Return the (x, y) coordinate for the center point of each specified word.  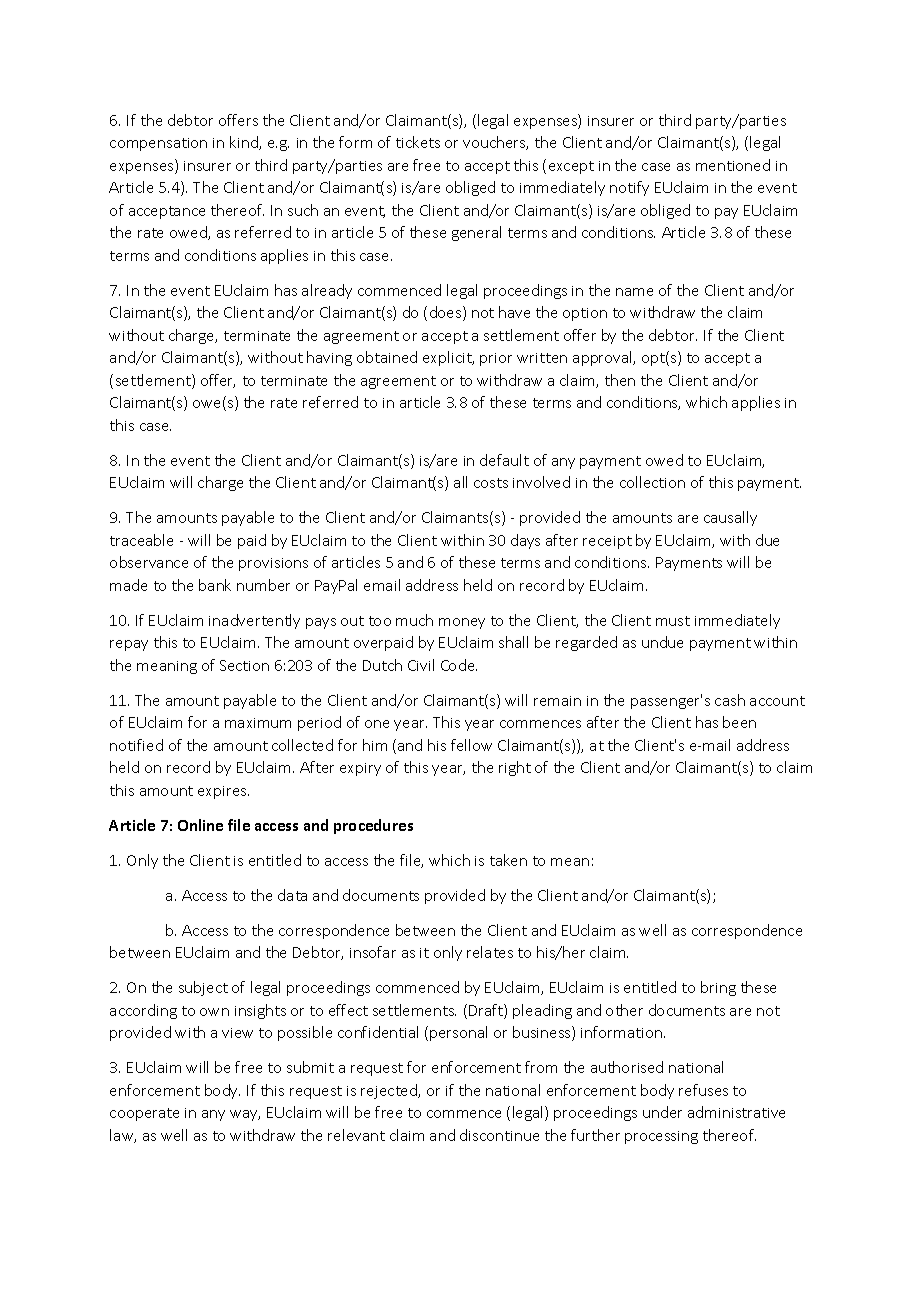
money (462, 623)
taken (508, 860)
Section (244, 665)
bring (718, 988)
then (620, 380)
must (673, 621)
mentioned (733, 165)
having (329, 358)
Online (200, 825)
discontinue (499, 1135)
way (245, 1115)
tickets (418, 142)
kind (245, 143)
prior (496, 359)
